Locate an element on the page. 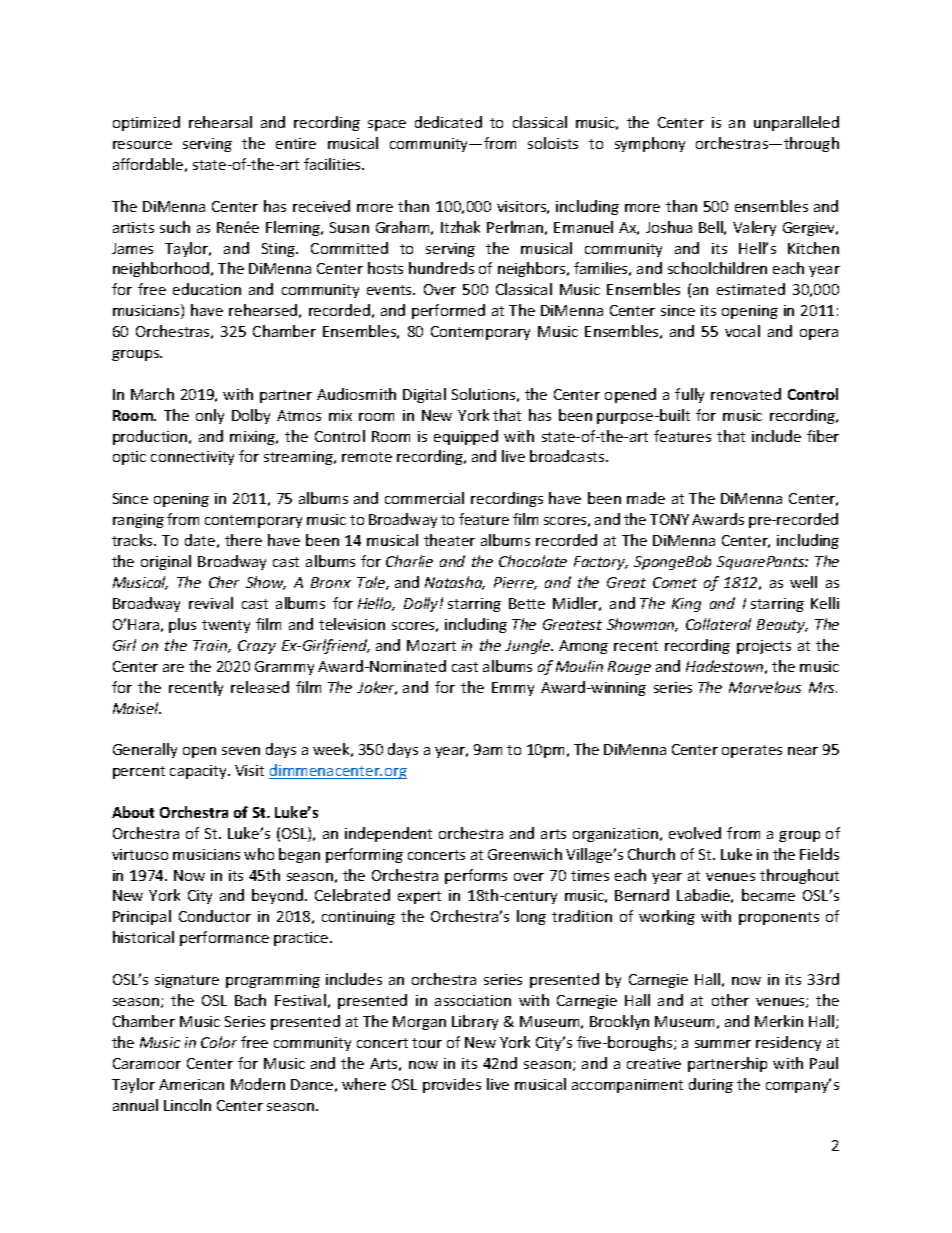 This document has width=952, height=1233. Collateral is located at coordinates (718, 624).
